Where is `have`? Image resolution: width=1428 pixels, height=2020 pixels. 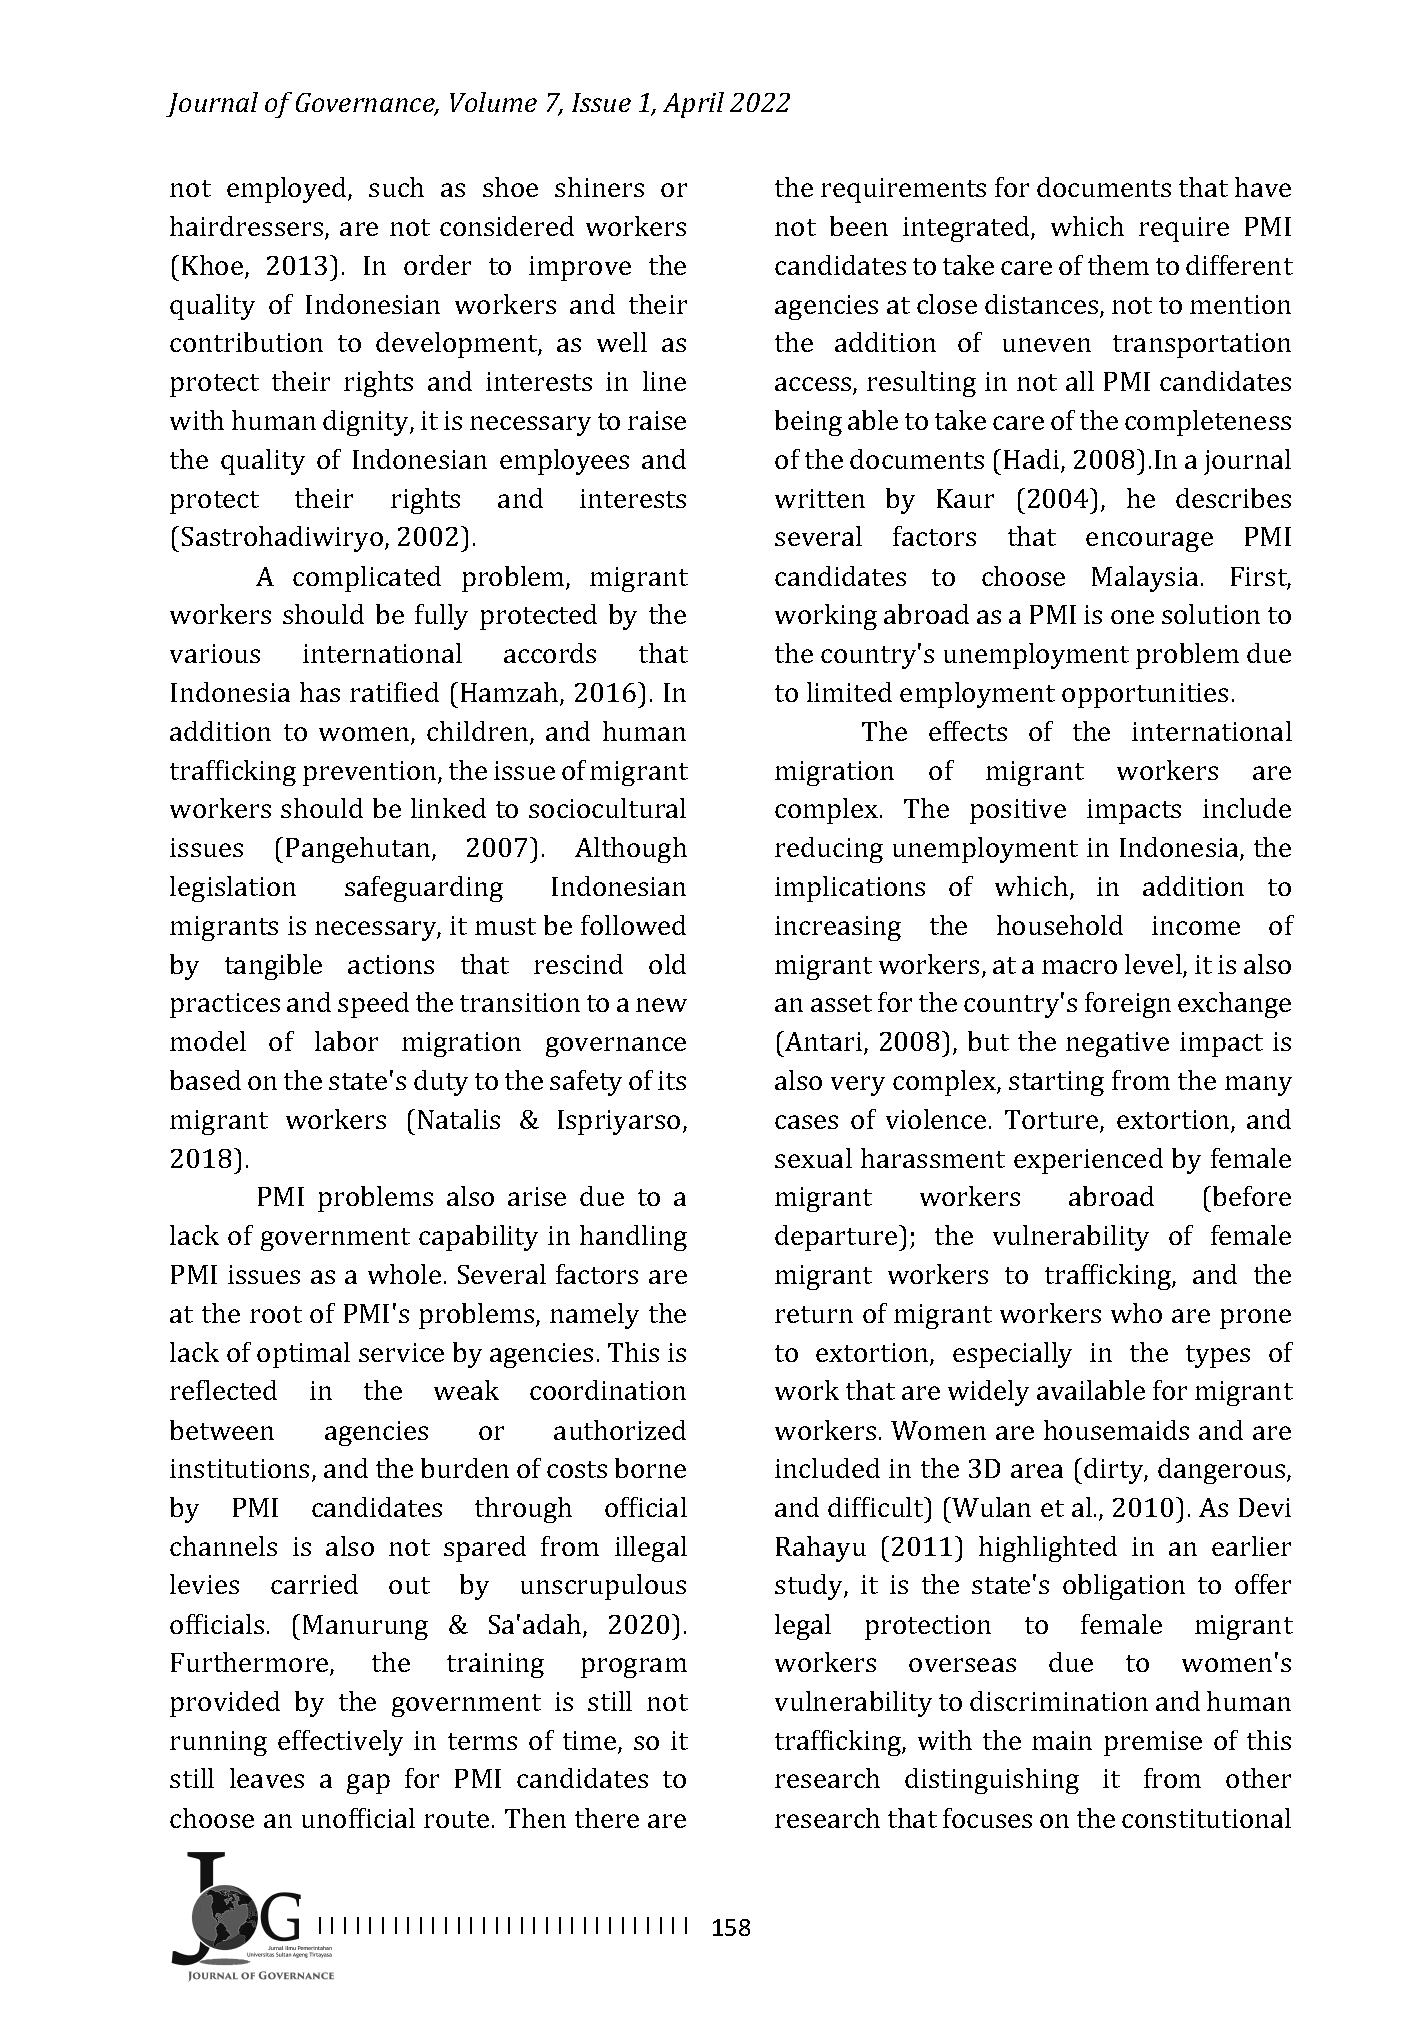 have is located at coordinates (1263, 187).
